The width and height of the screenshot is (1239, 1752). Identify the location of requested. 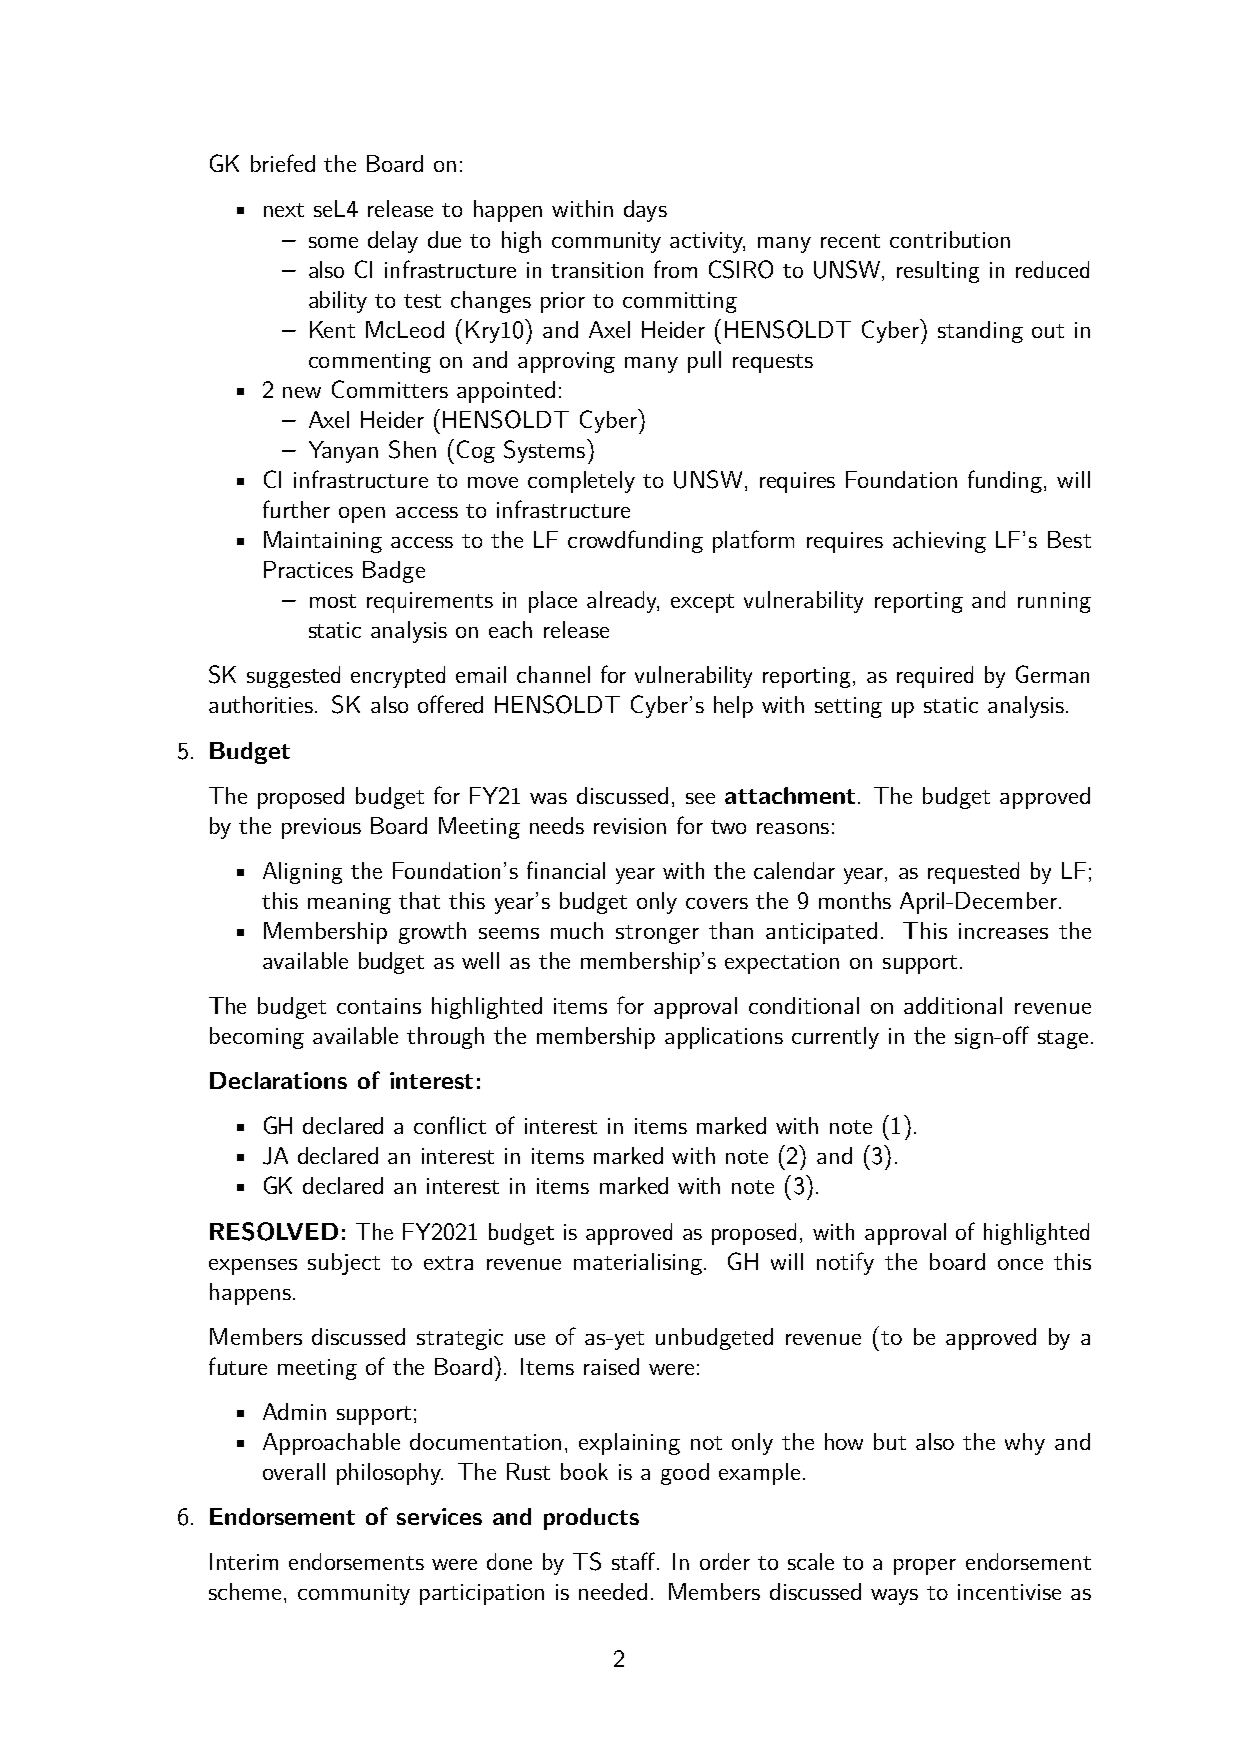
(973, 873).
